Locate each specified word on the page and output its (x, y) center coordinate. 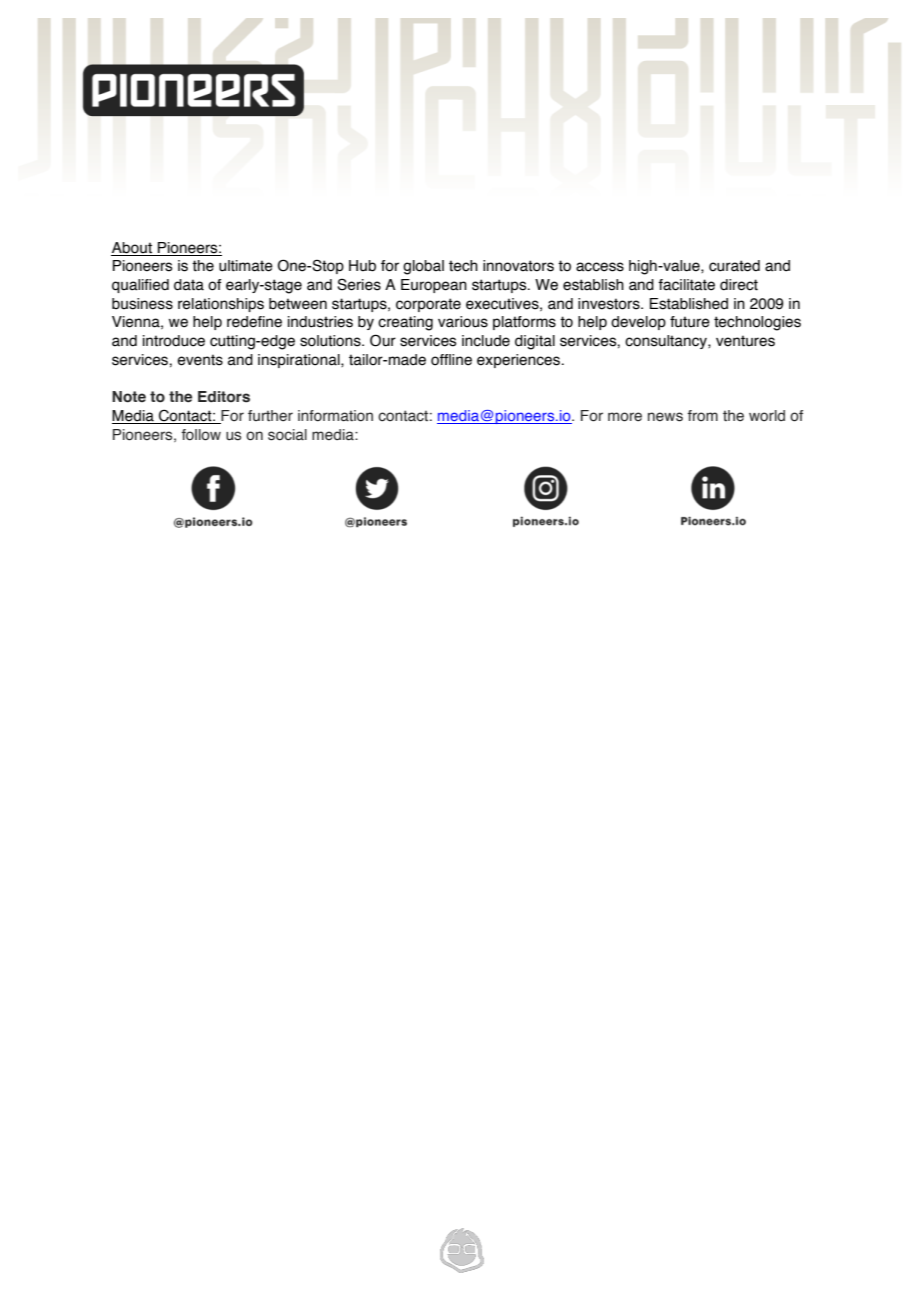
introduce (174, 341)
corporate (428, 305)
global (423, 267)
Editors (224, 397)
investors (610, 304)
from (702, 415)
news (665, 417)
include (486, 341)
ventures (745, 341)
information (335, 416)
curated (734, 266)
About (132, 249)
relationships (221, 305)
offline (451, 360)
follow (201, 435)
